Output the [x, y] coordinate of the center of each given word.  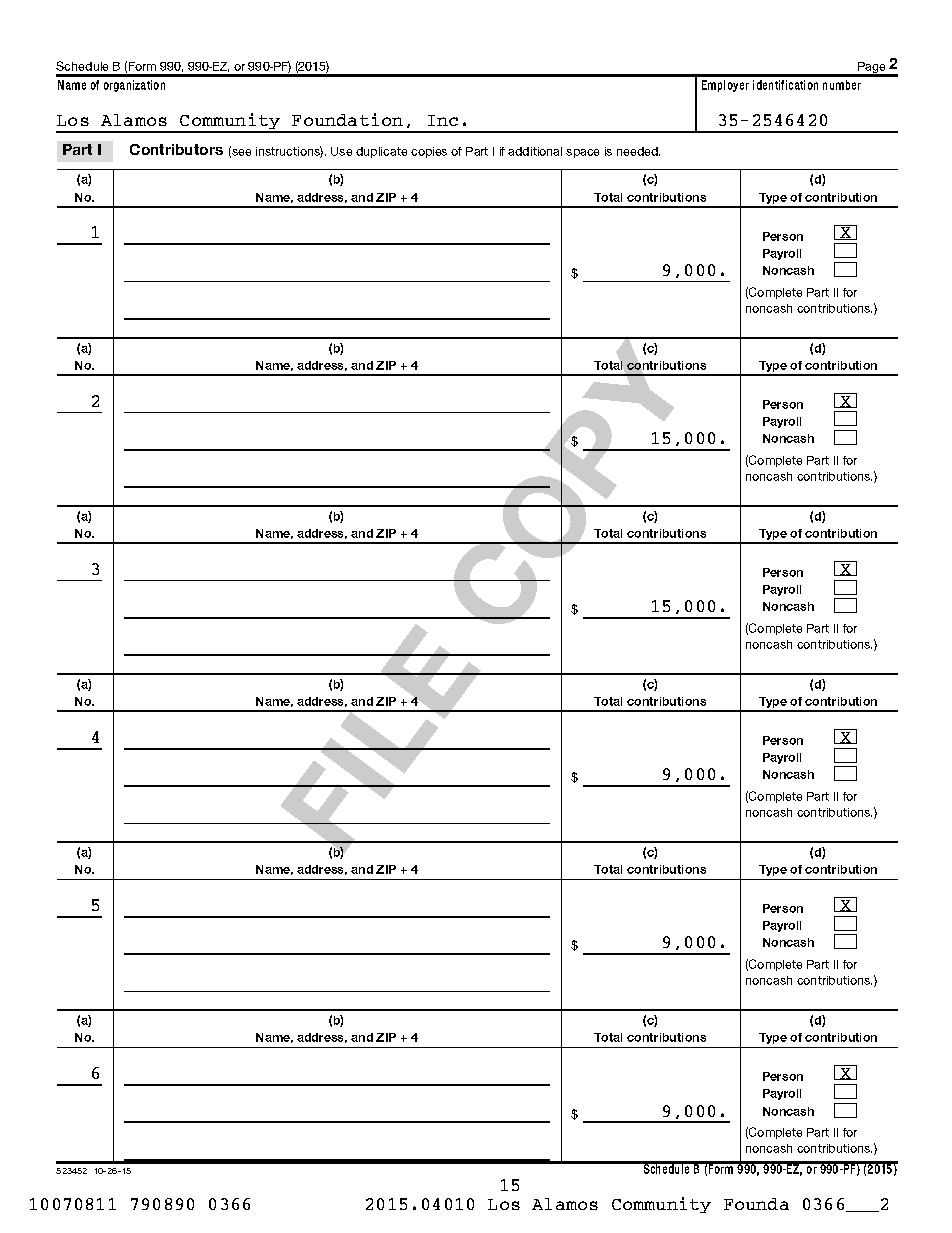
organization [134, 86]
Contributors [176, 149]
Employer [725, 86]
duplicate [381, 152]
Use [341, 151]
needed [638, 151]
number [842, 85]
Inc [443, 120]
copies [429, 152]
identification [785, 85]
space [582, 153]
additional [535, 151]
